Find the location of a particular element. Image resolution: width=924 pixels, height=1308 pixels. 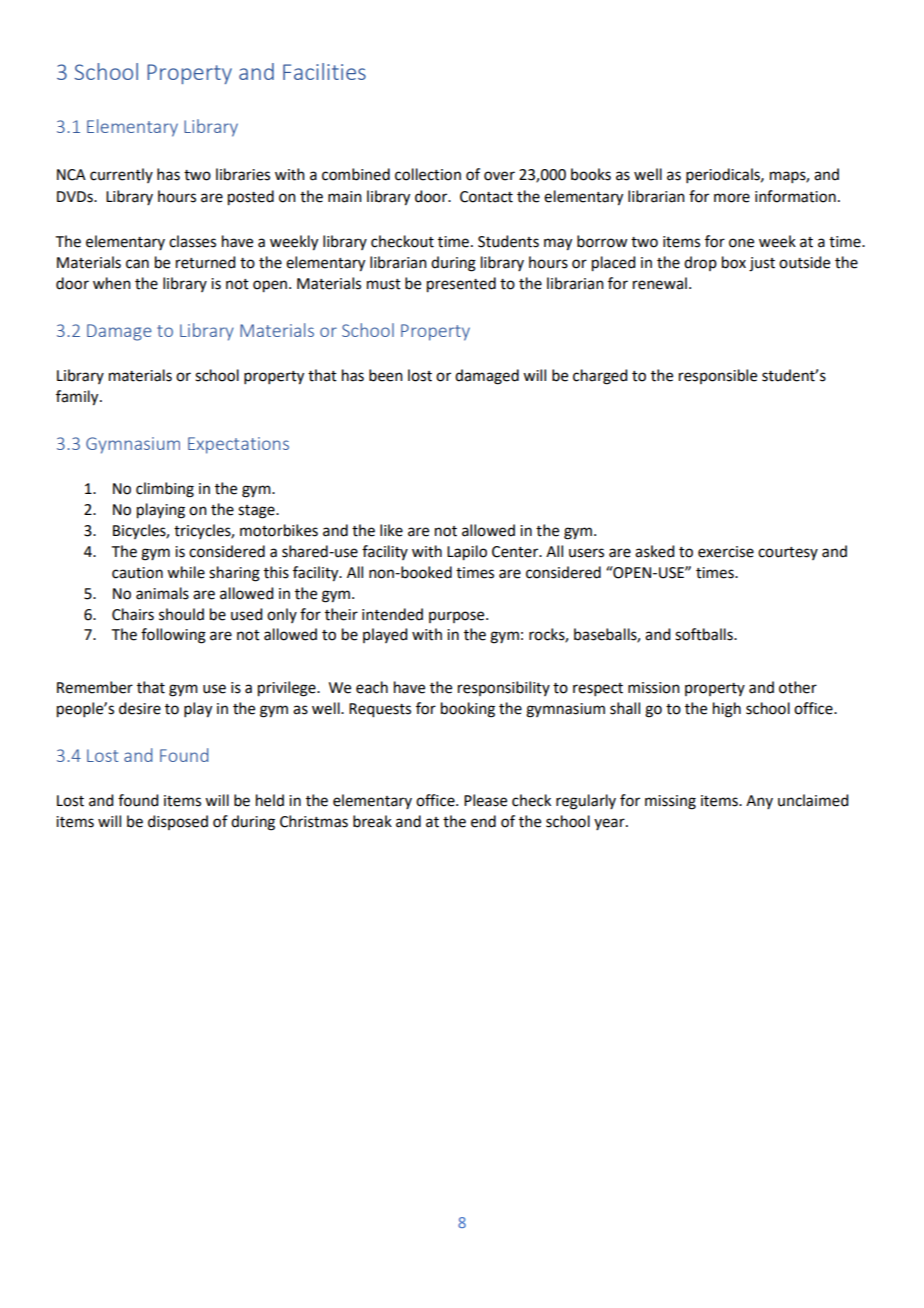

currently is located at coordinates (121, 175).
